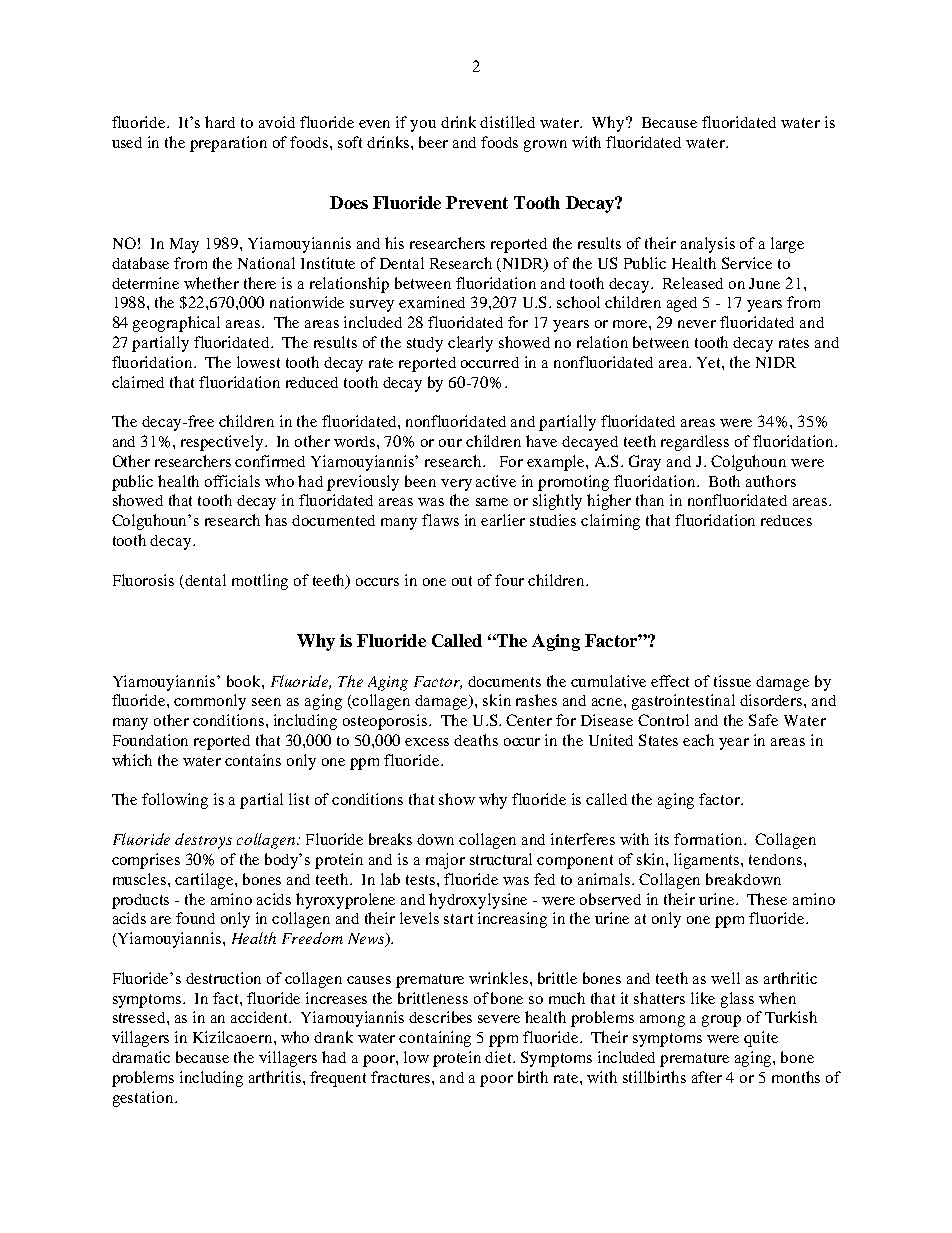 Image resolution: width=952 pixels, height=1233 pixels. Describe the element at coordinates (228, 144) in the page. I see `preparation` at that location.
